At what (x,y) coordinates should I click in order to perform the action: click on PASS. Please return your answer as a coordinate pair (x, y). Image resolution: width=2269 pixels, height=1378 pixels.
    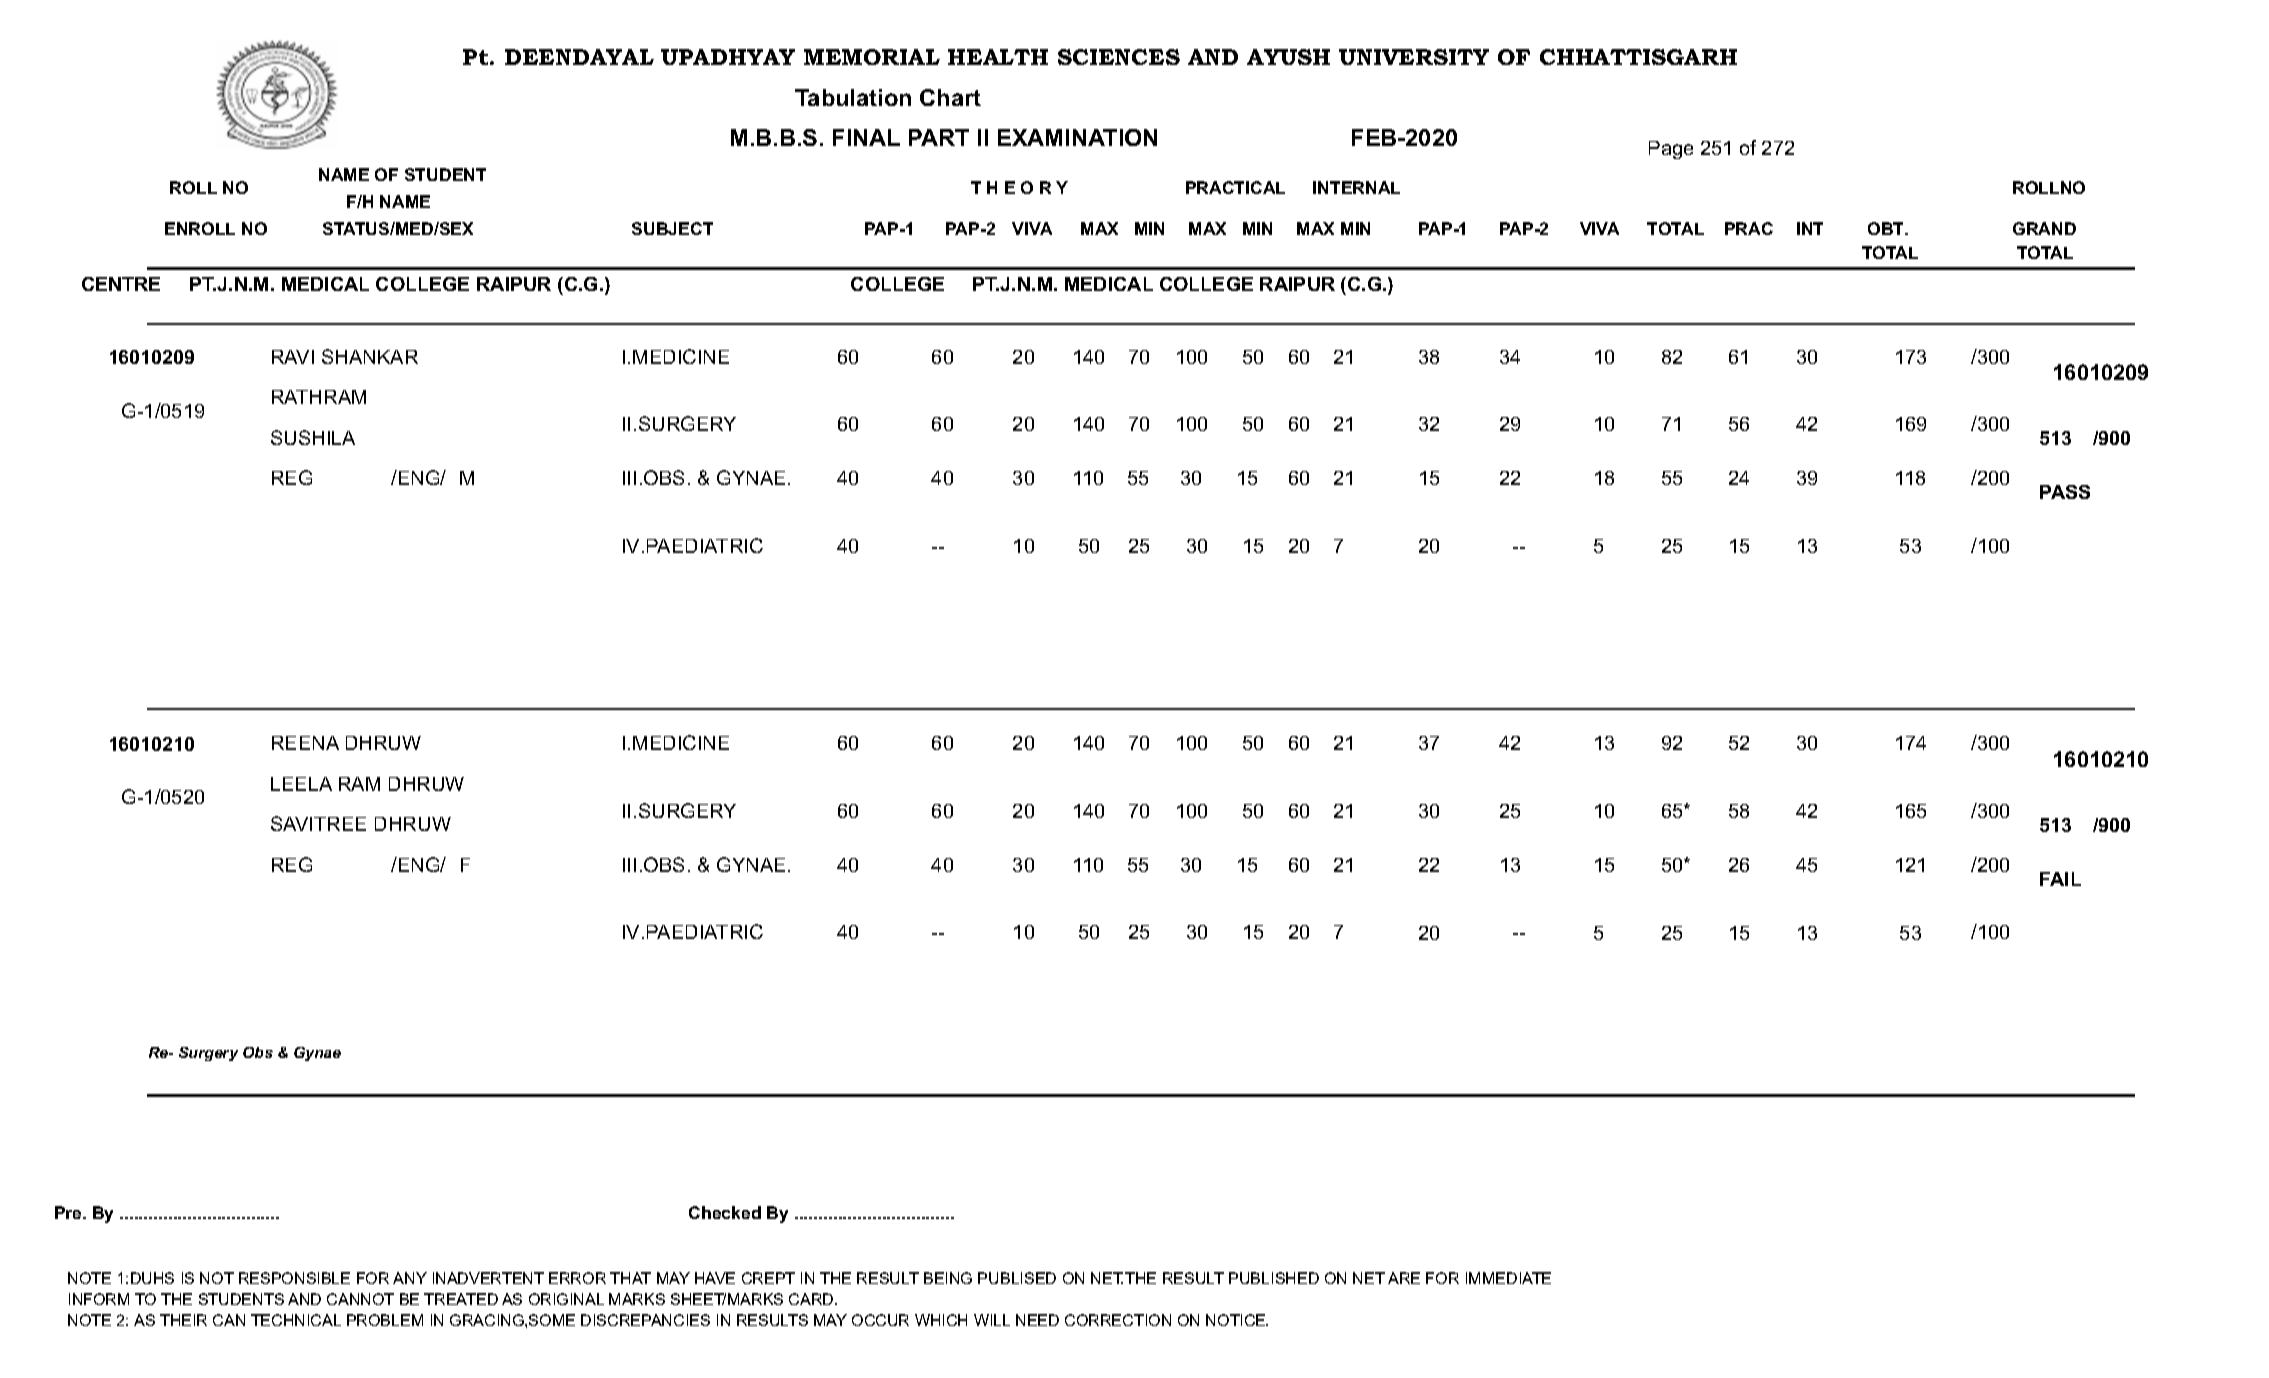
    Looking at the image, I should click on (2065, 492).
